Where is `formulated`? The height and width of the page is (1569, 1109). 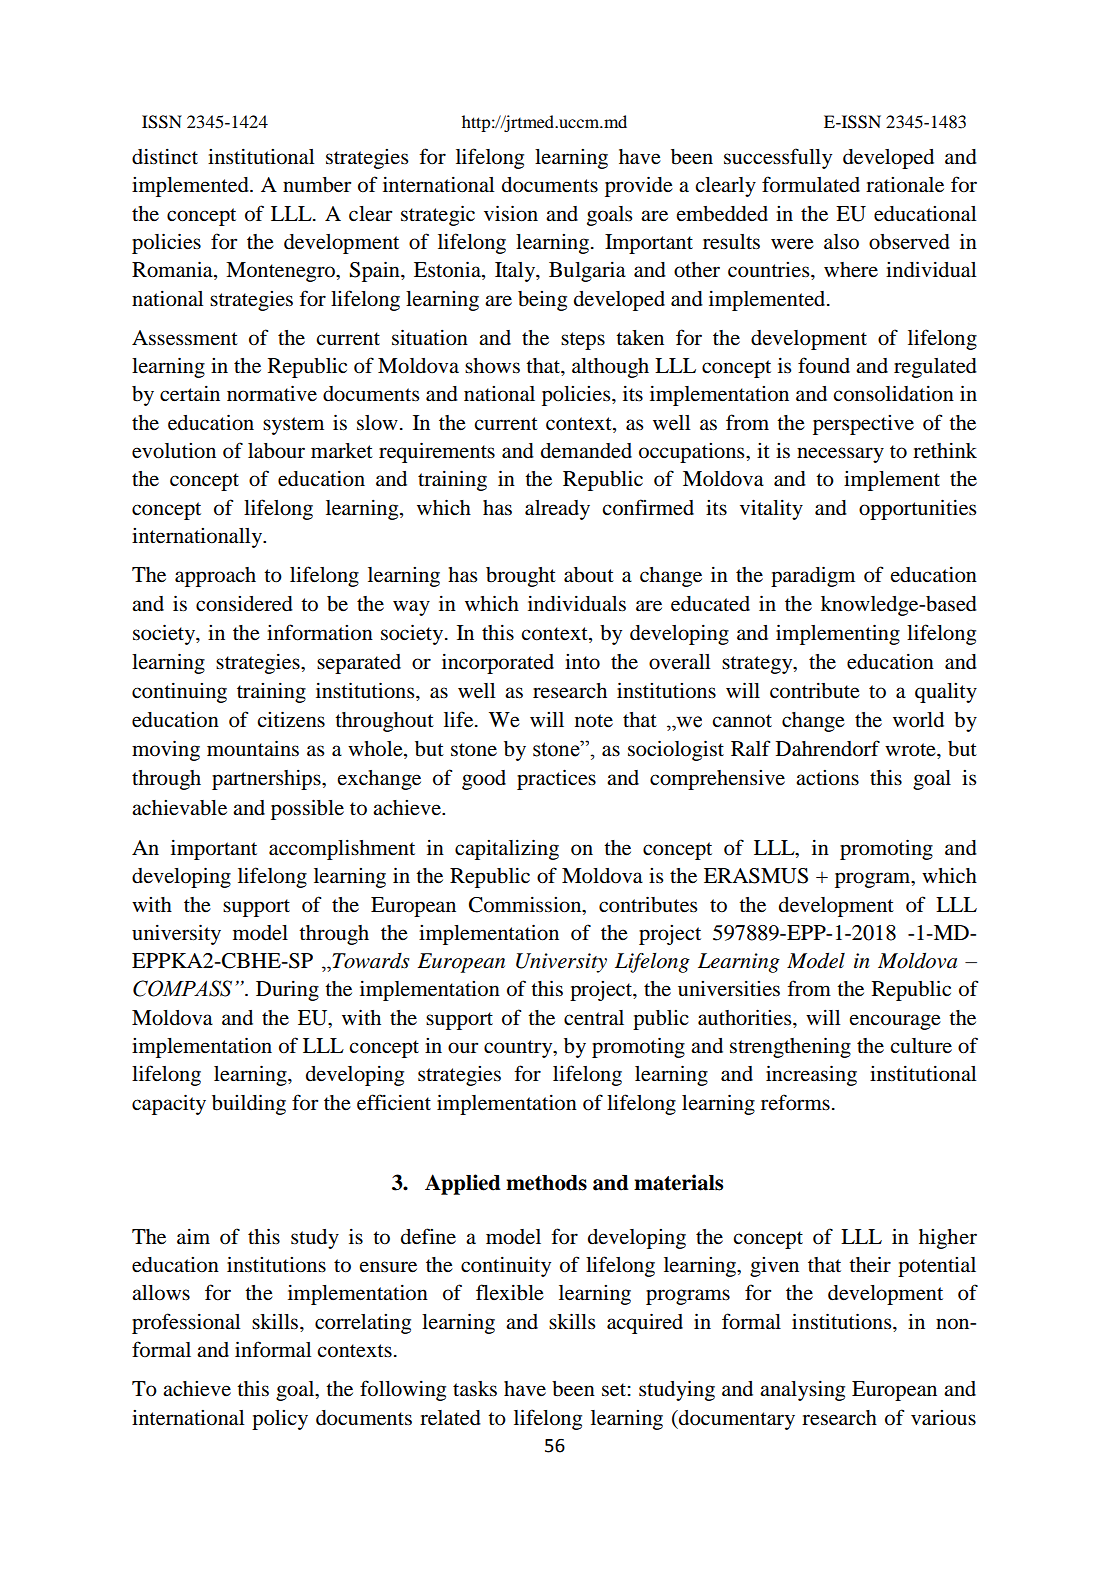
formulated is located at coordinates (811, 184).
